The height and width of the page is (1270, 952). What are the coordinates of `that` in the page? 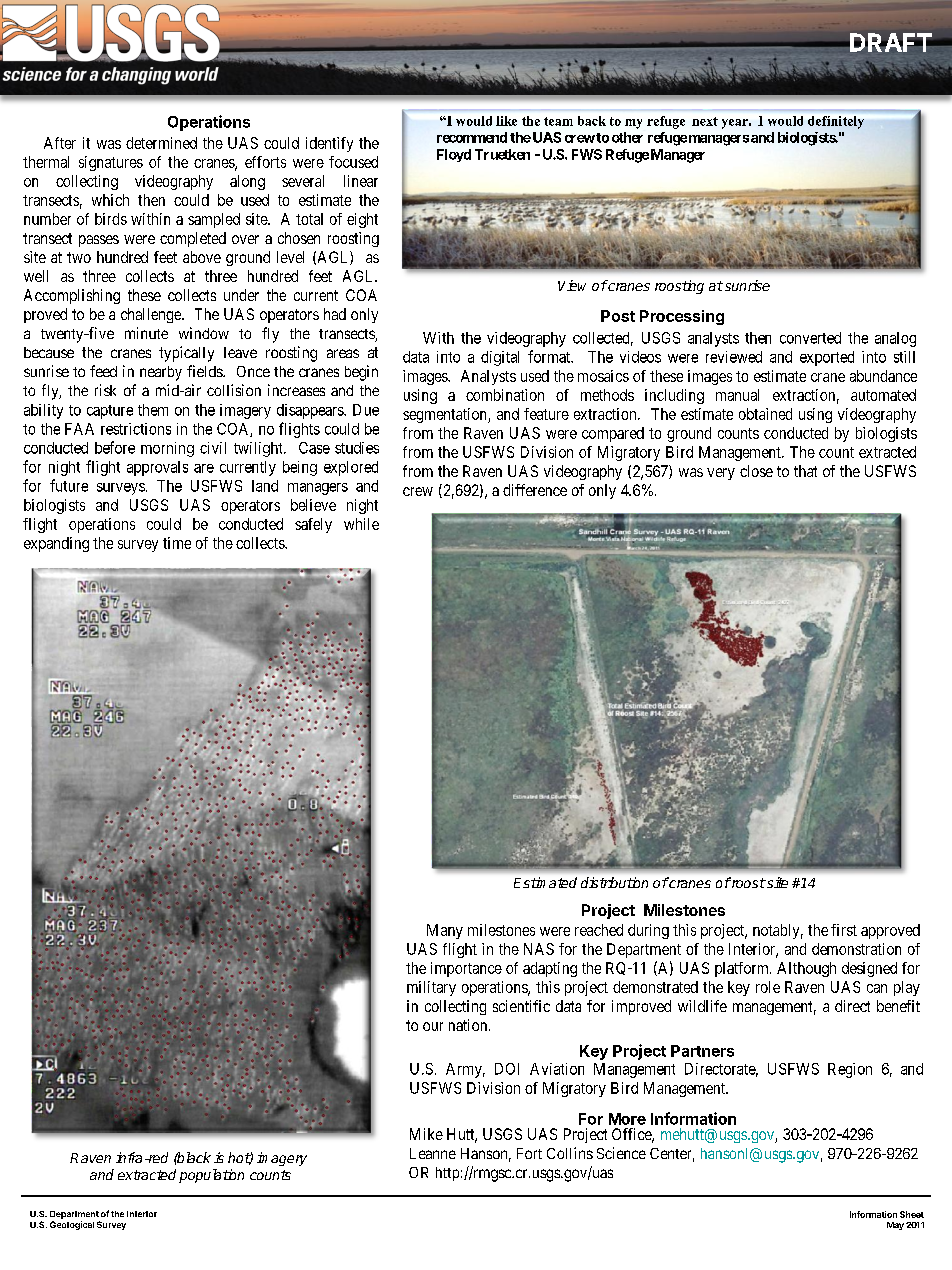 It's located at (805, 471).
